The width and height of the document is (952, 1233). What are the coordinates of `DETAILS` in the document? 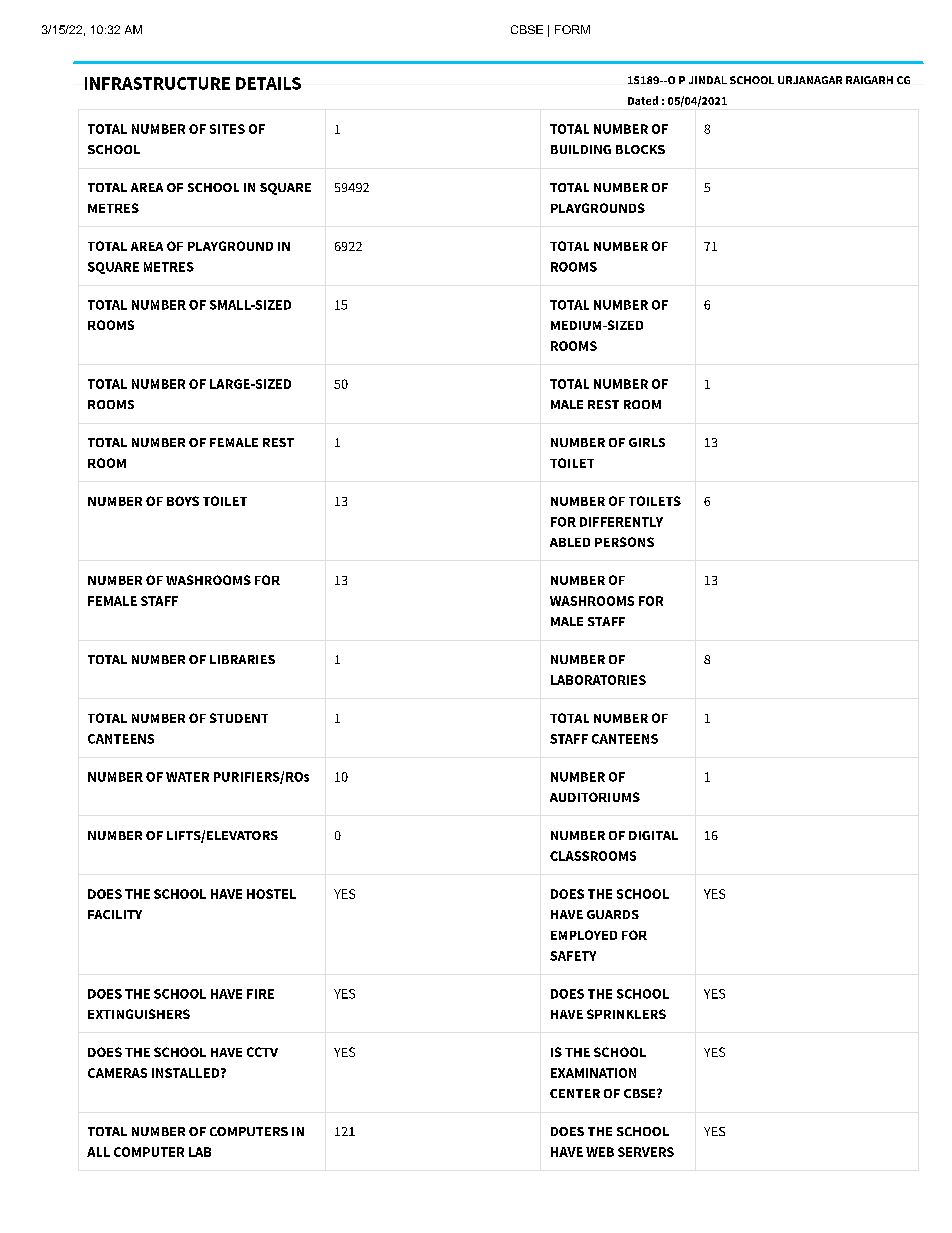 It's located at (268, 83).
